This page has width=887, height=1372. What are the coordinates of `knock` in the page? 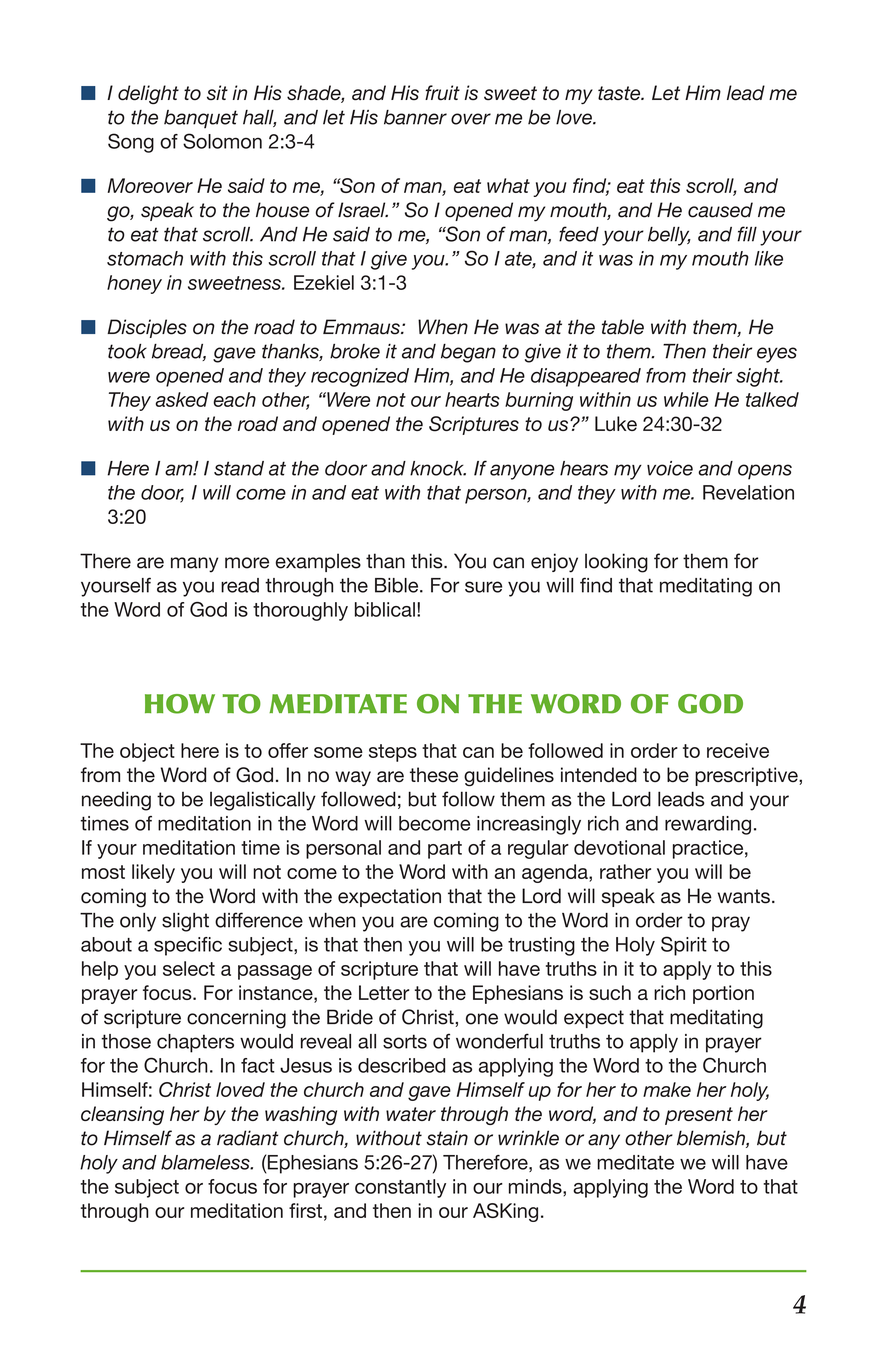 It's located at (438, 468).
